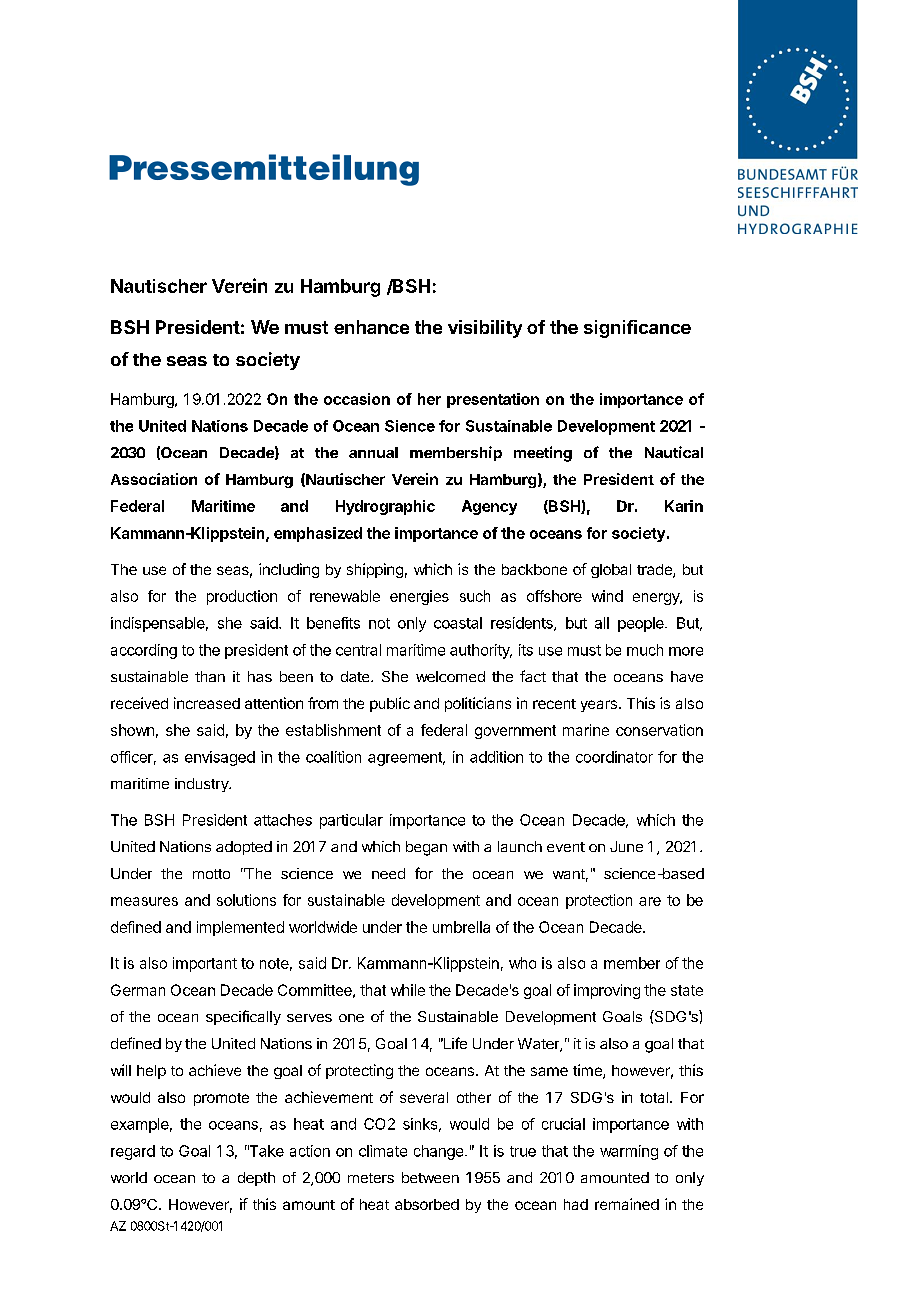  What do you see at coordinates (203, 785) in the image?
I see `industry` at bounding box center [203, 785].
